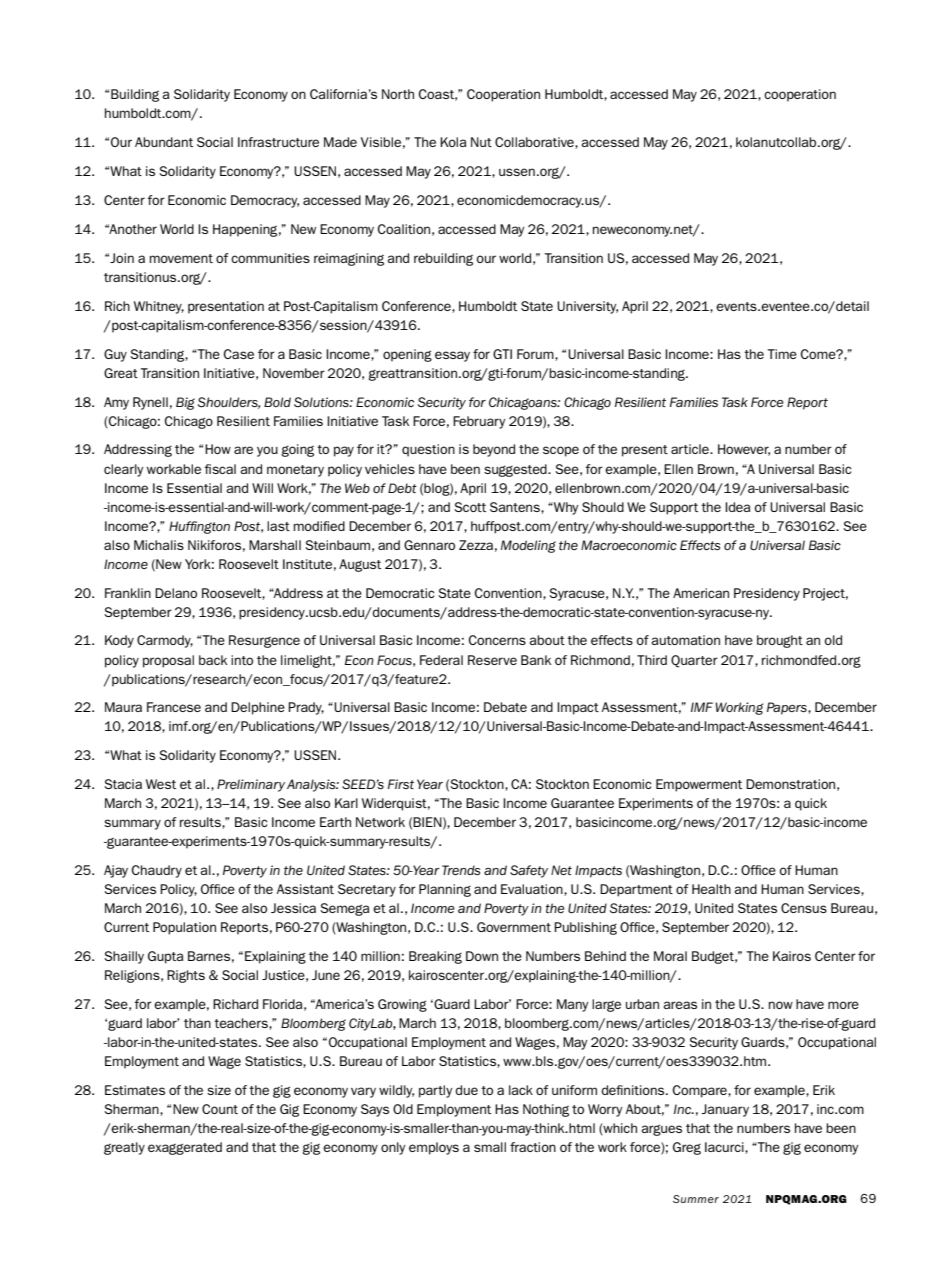  What do you see at coordinates (780, 641) in the screenshot?
I see `brought` at bounding box center [780, 641].
